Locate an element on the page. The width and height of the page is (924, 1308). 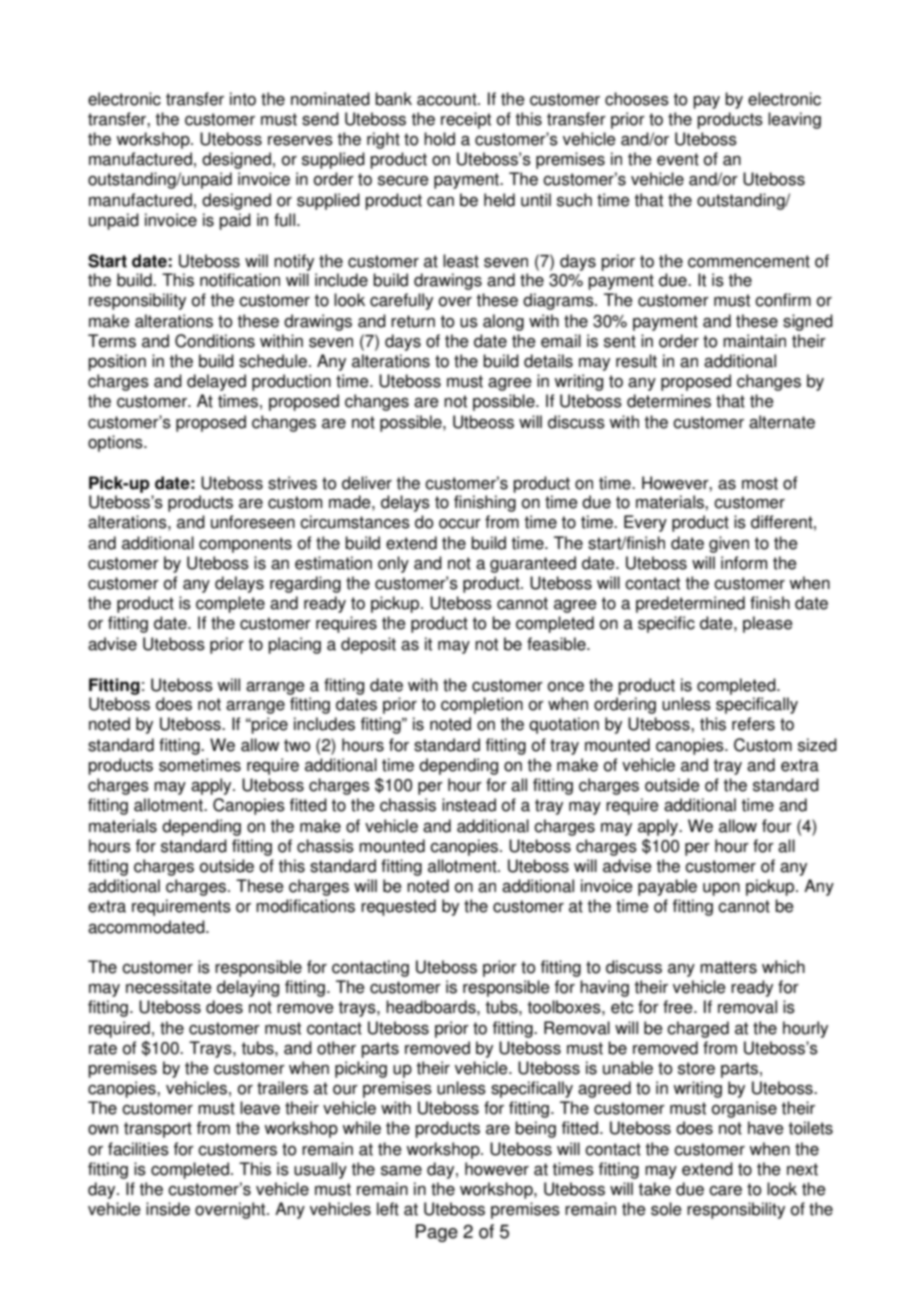
four is located at coordinates (777, 826).
